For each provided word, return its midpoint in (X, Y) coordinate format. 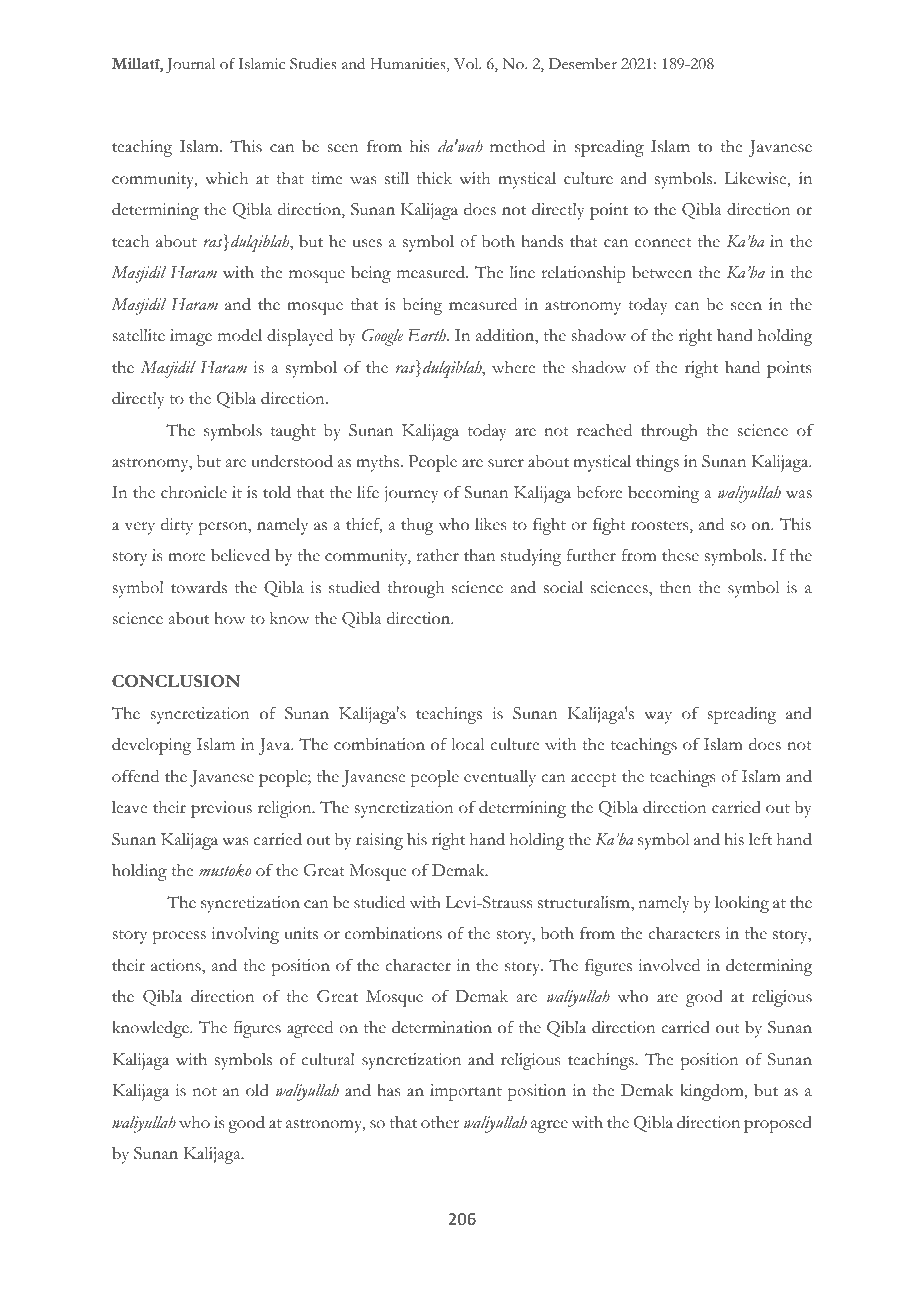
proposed (778, 1124)
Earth (428, 335)
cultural (328, 1059)
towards (199, 587)
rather (437, 555)
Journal (190, 66)
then (675, 587)
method (517, 146)
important (466, 1092)
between (662, 272)
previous (221, 809)
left (760, 839)
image (191, 337)
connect (663, 243)
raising (379, 841)
